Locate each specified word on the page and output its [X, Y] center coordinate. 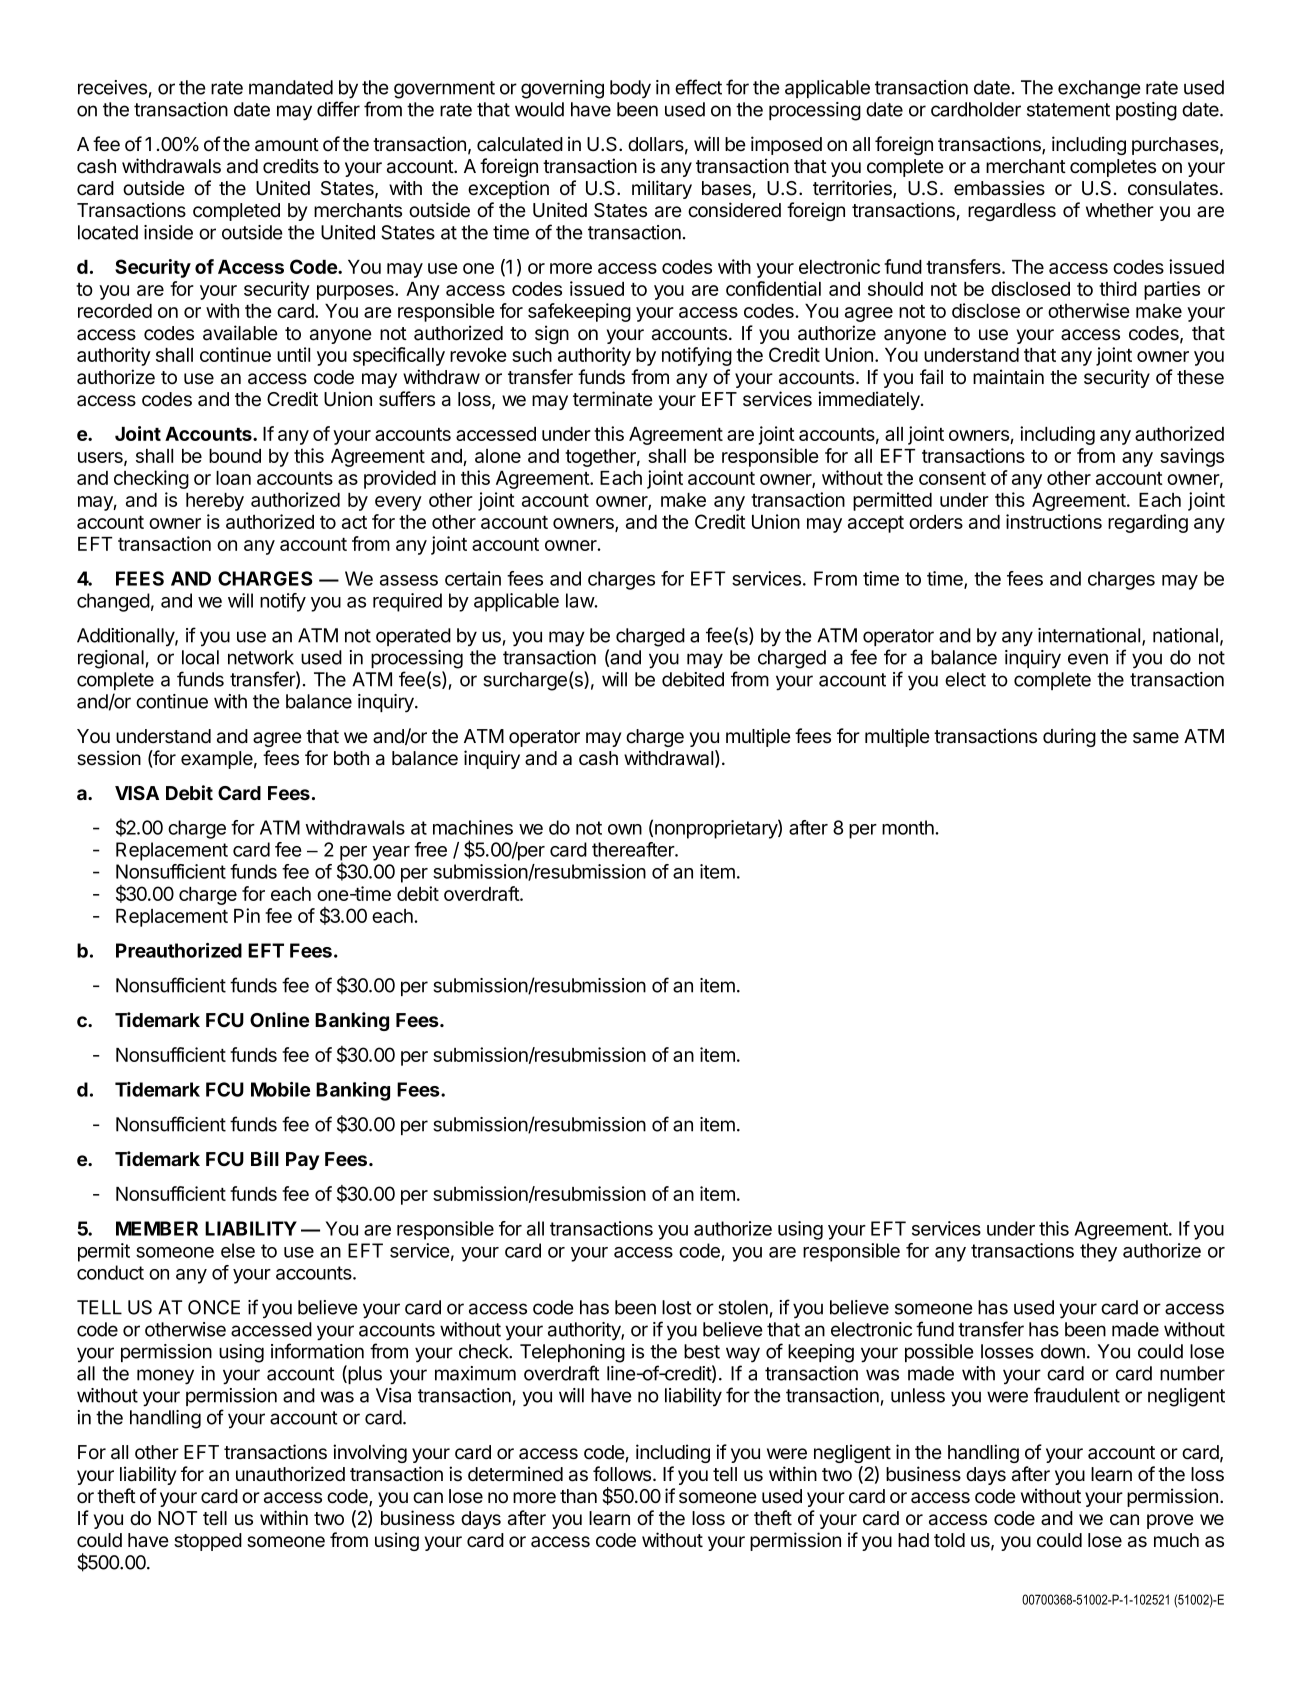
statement [1068, 110]
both [351, 758]
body [630, 89]
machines [473, 827]
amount [287, 145]
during [1069, 737]
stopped [208, 1542]
